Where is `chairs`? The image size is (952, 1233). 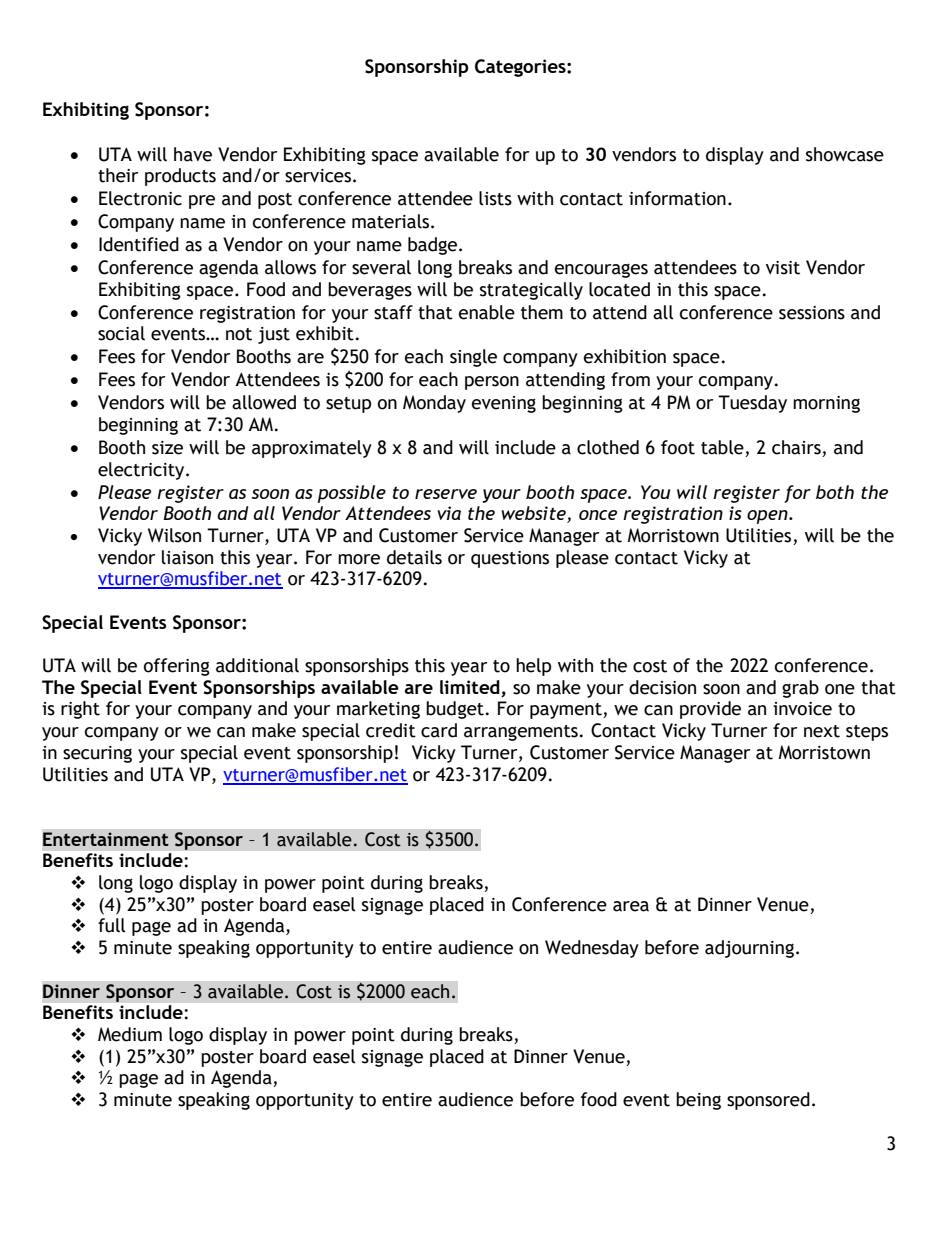 chairs is located at coordinates (796, 447).
